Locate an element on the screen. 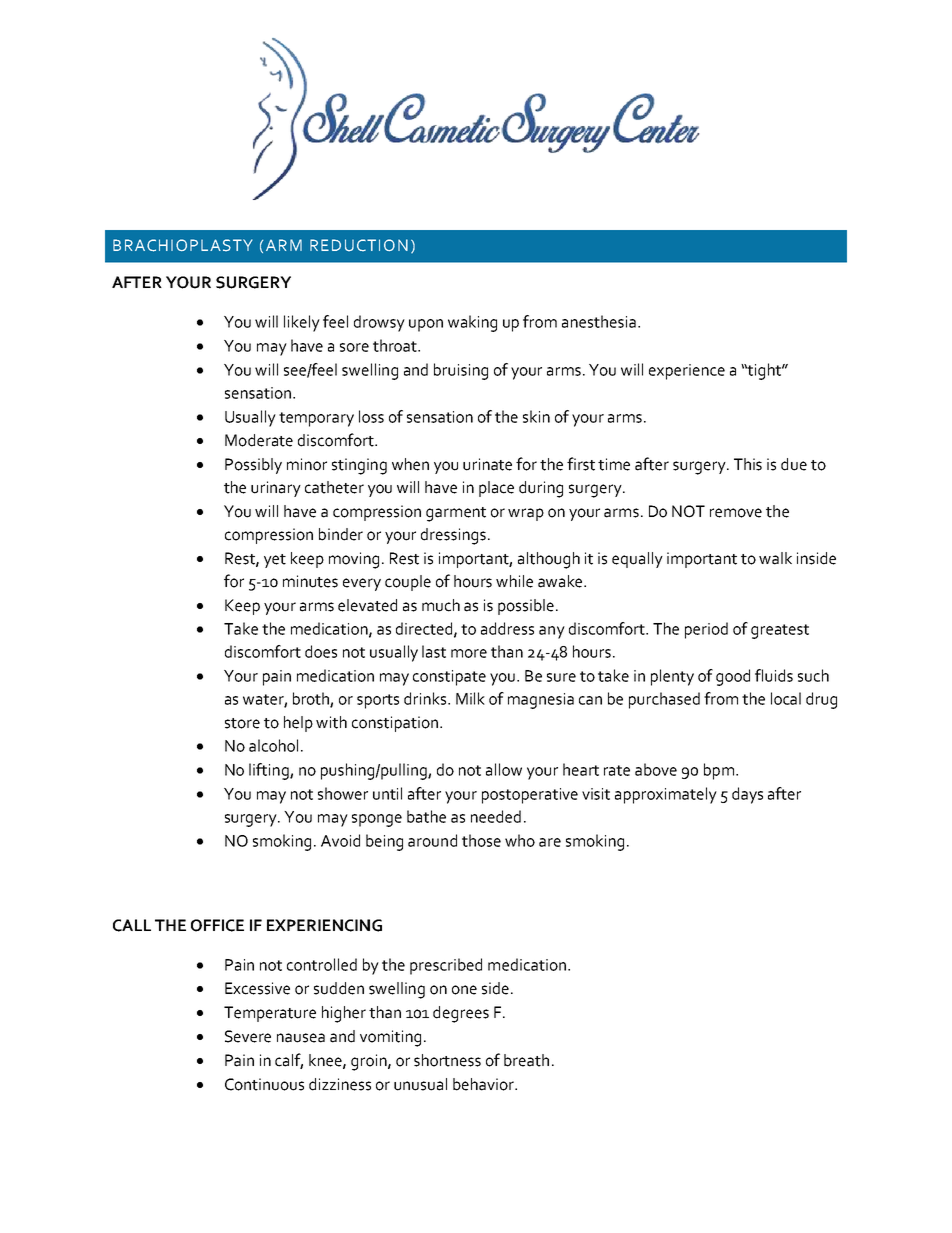 Image resolution: width=952 pixels, height=1233 pixels. anesthesia is located at coordinates (599, 321).
